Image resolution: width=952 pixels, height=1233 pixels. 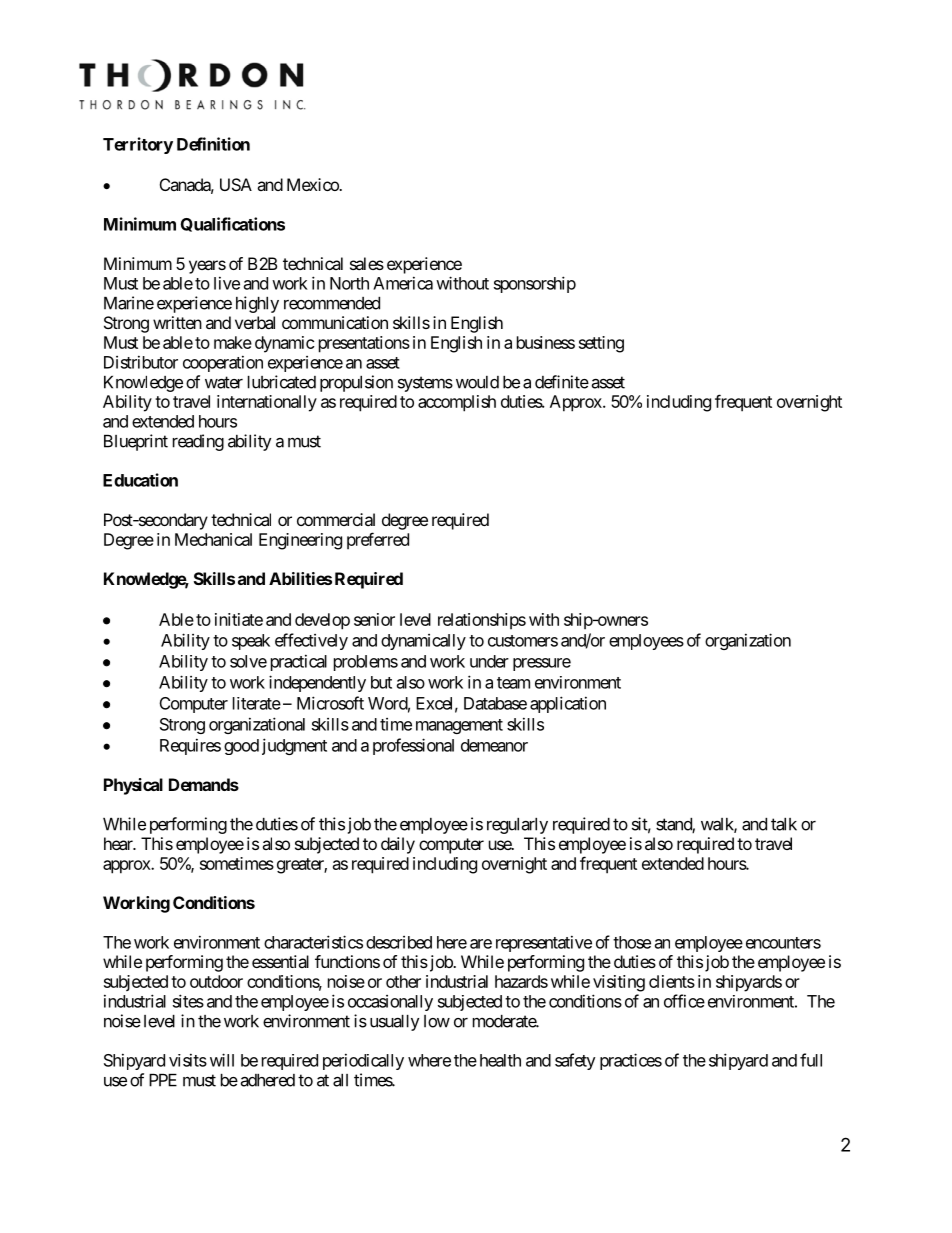 I want to click on preferred, so click(x=378, y=540).
